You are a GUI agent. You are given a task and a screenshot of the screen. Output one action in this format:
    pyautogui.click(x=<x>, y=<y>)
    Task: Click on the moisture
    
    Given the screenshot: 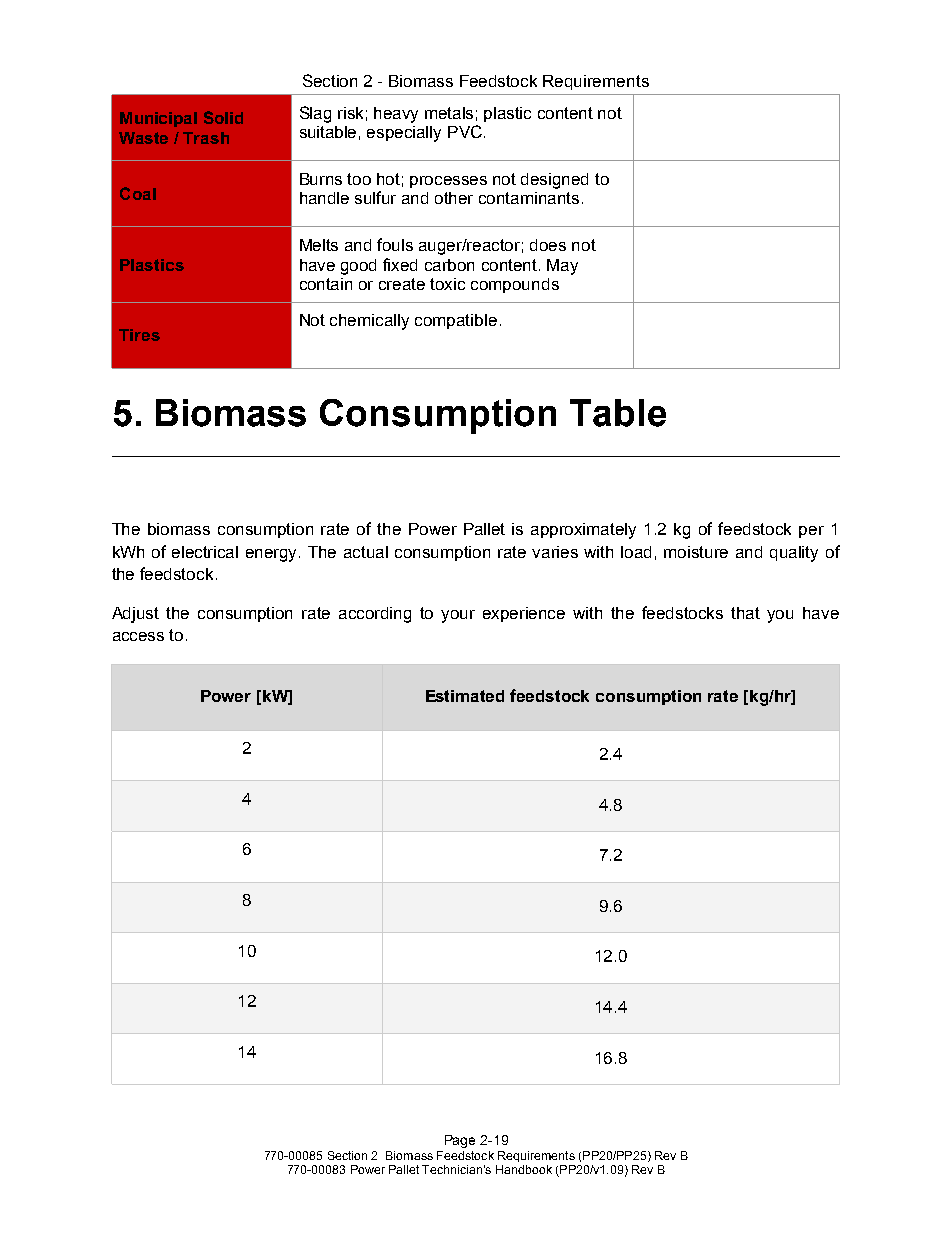 What is the action you would take?
    pyautogui.click(x=696, y=552)
